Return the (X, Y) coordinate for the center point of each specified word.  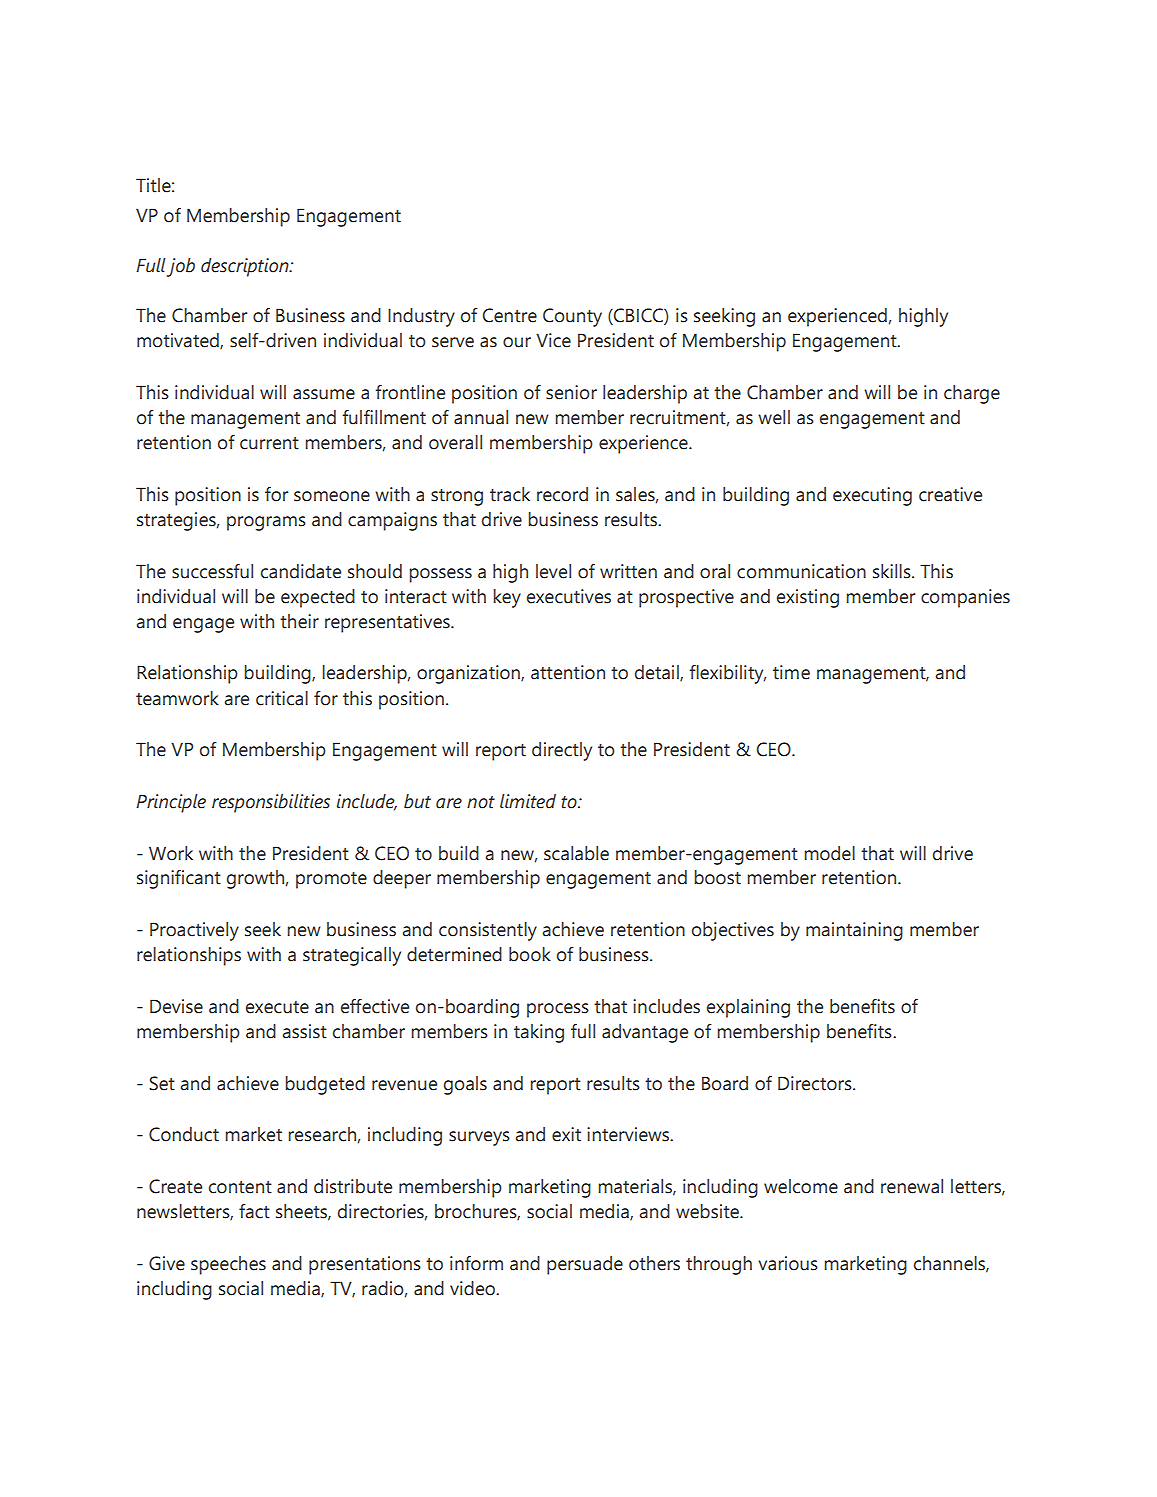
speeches (228, 1265)
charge (972, 394)
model (829, 853)
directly (562, 751)
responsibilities (271, 803)
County (572, 317)
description (246, 267)
